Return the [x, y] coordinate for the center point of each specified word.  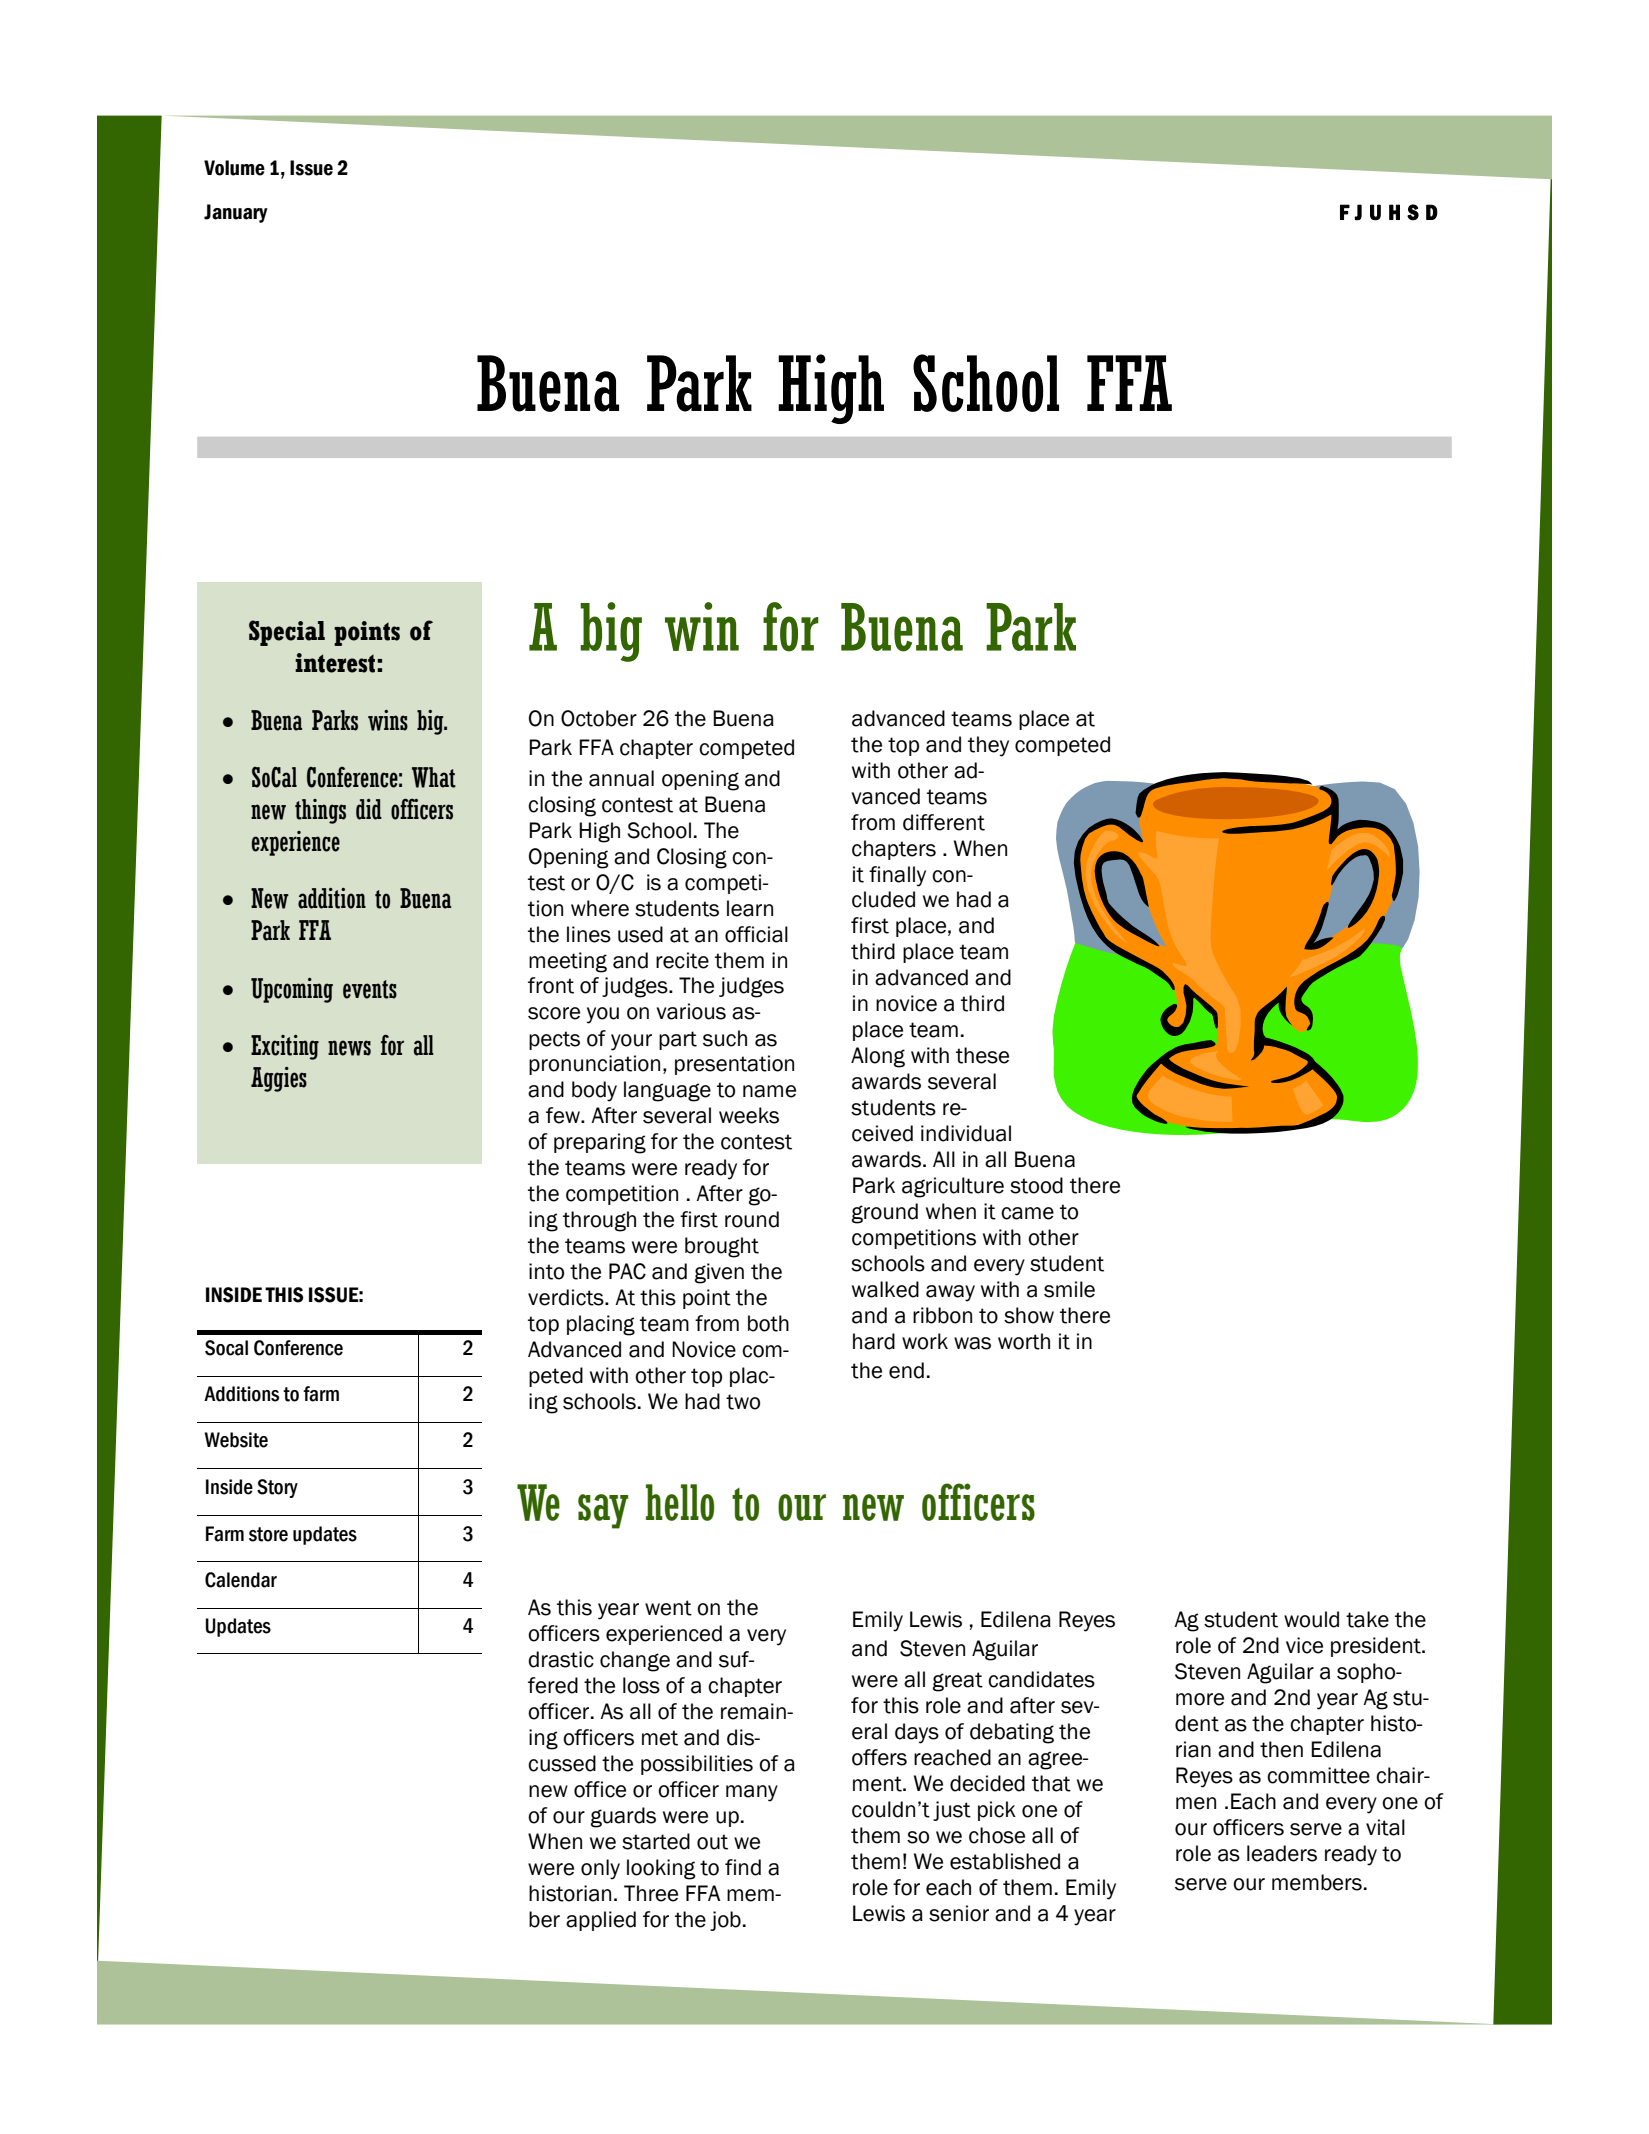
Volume [234, 168]
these [982, 1055]
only [600, 1869]
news [349, 1048]
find [743, 1867]
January [236, 213]
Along [878, 1057]
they [988, 746]
